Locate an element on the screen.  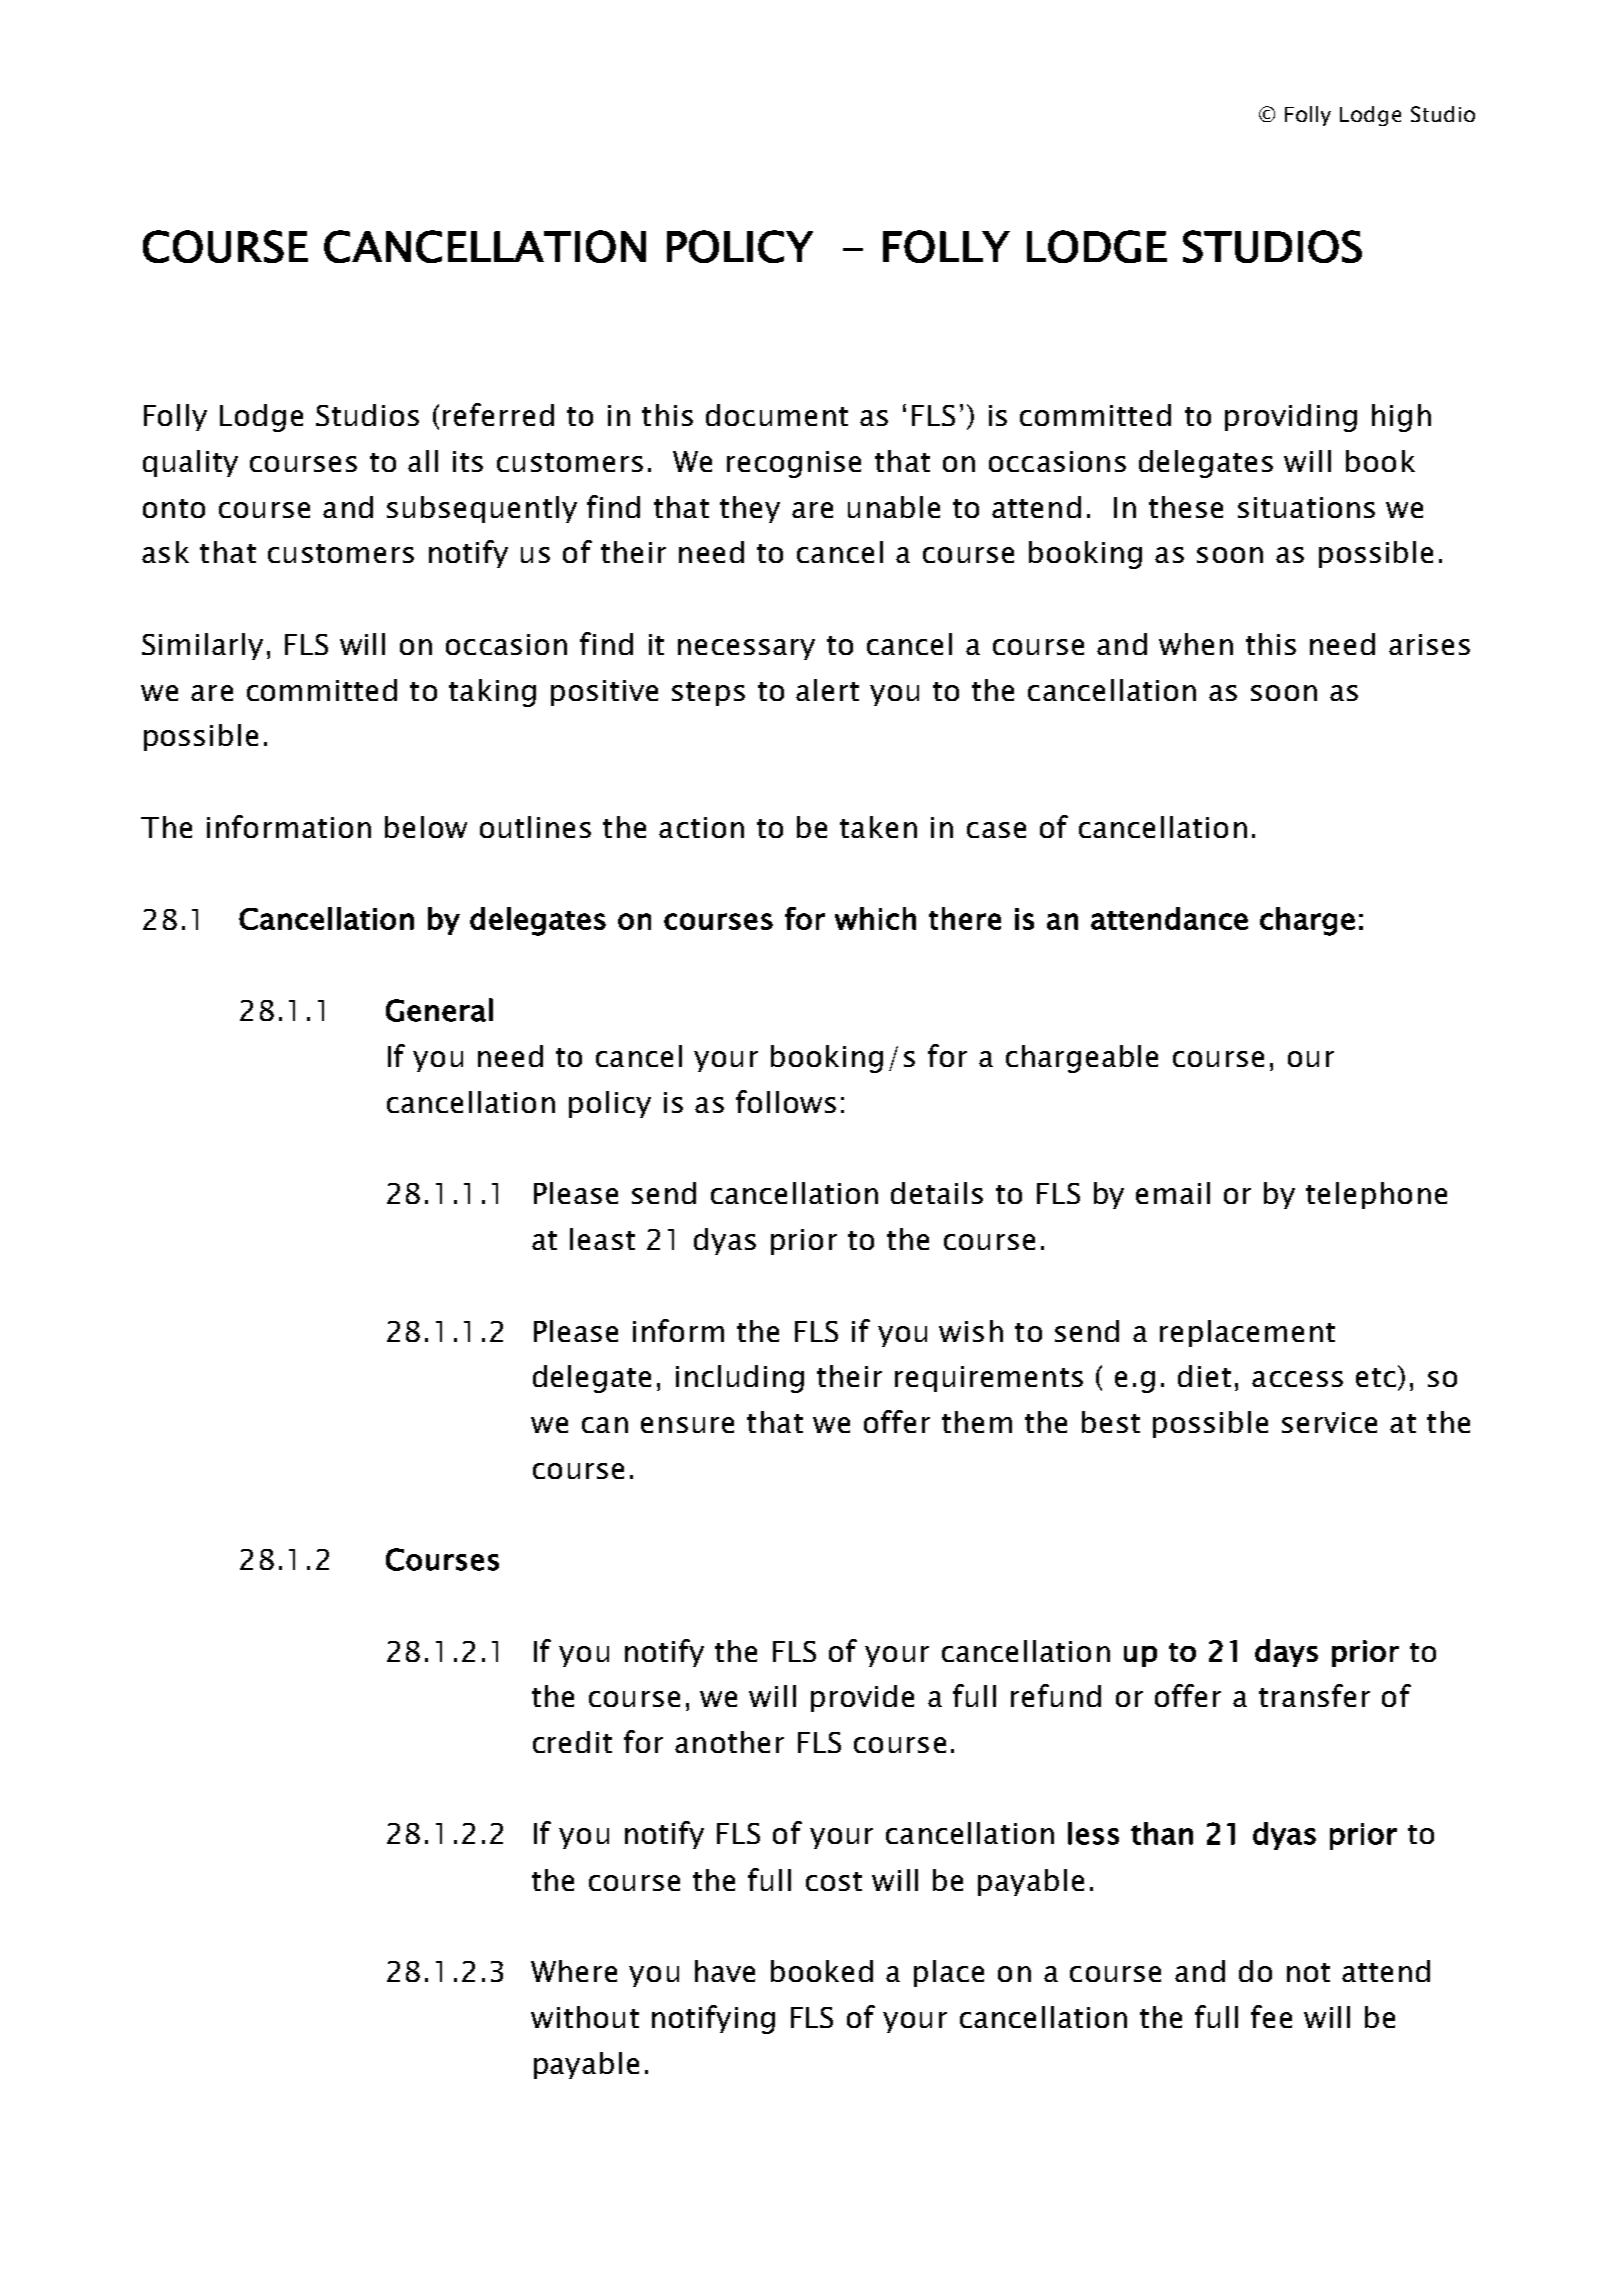
taken is located at coordinates (878, 827).
